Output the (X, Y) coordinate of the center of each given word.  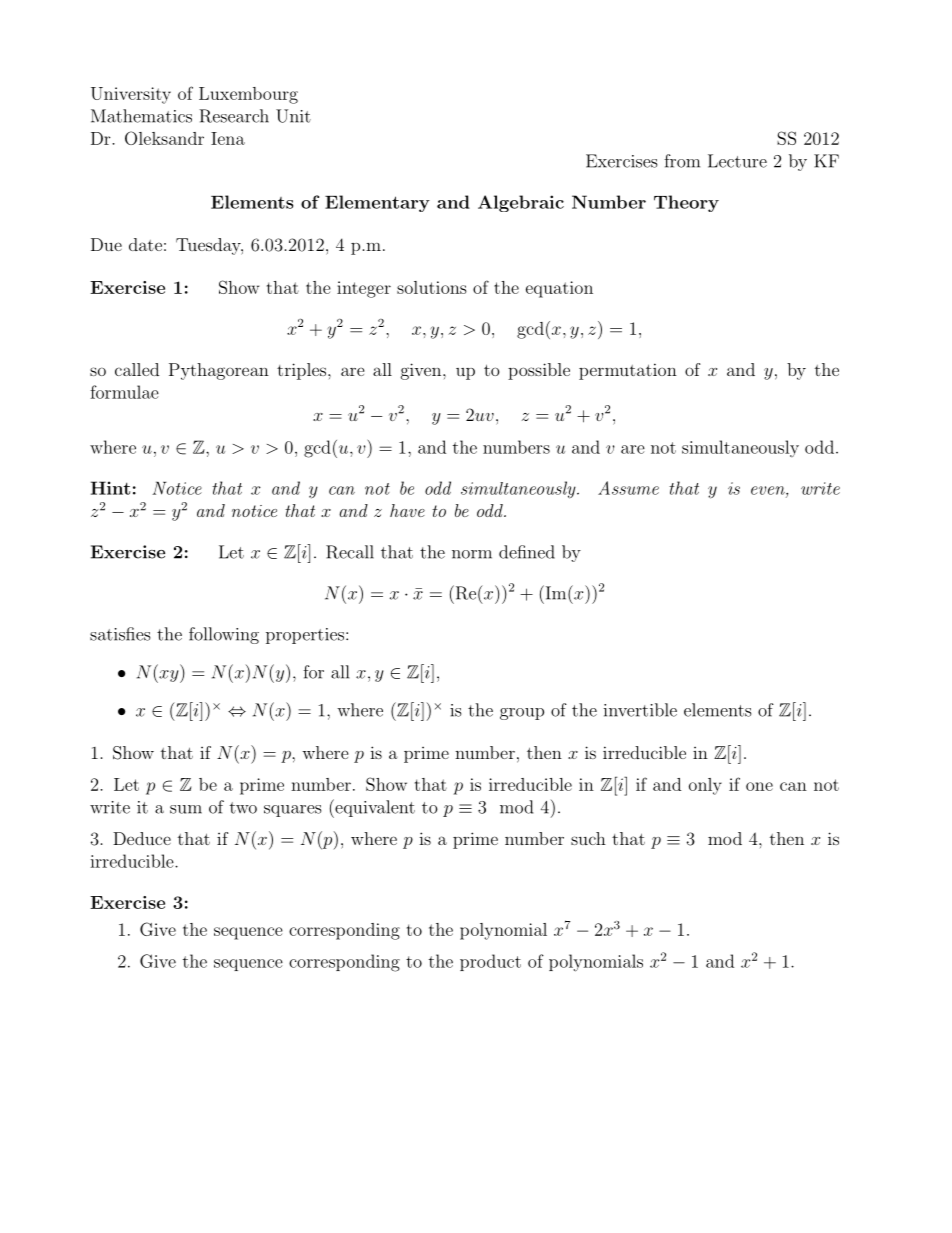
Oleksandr (164, 138)
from (682, 161)
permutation (628, 371)
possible (539, 371)
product (490, 962)
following (224, 635)
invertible (640, 710)
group (522, 714)
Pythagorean (219, 371)
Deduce (142, 838)
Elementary (377, 203)
